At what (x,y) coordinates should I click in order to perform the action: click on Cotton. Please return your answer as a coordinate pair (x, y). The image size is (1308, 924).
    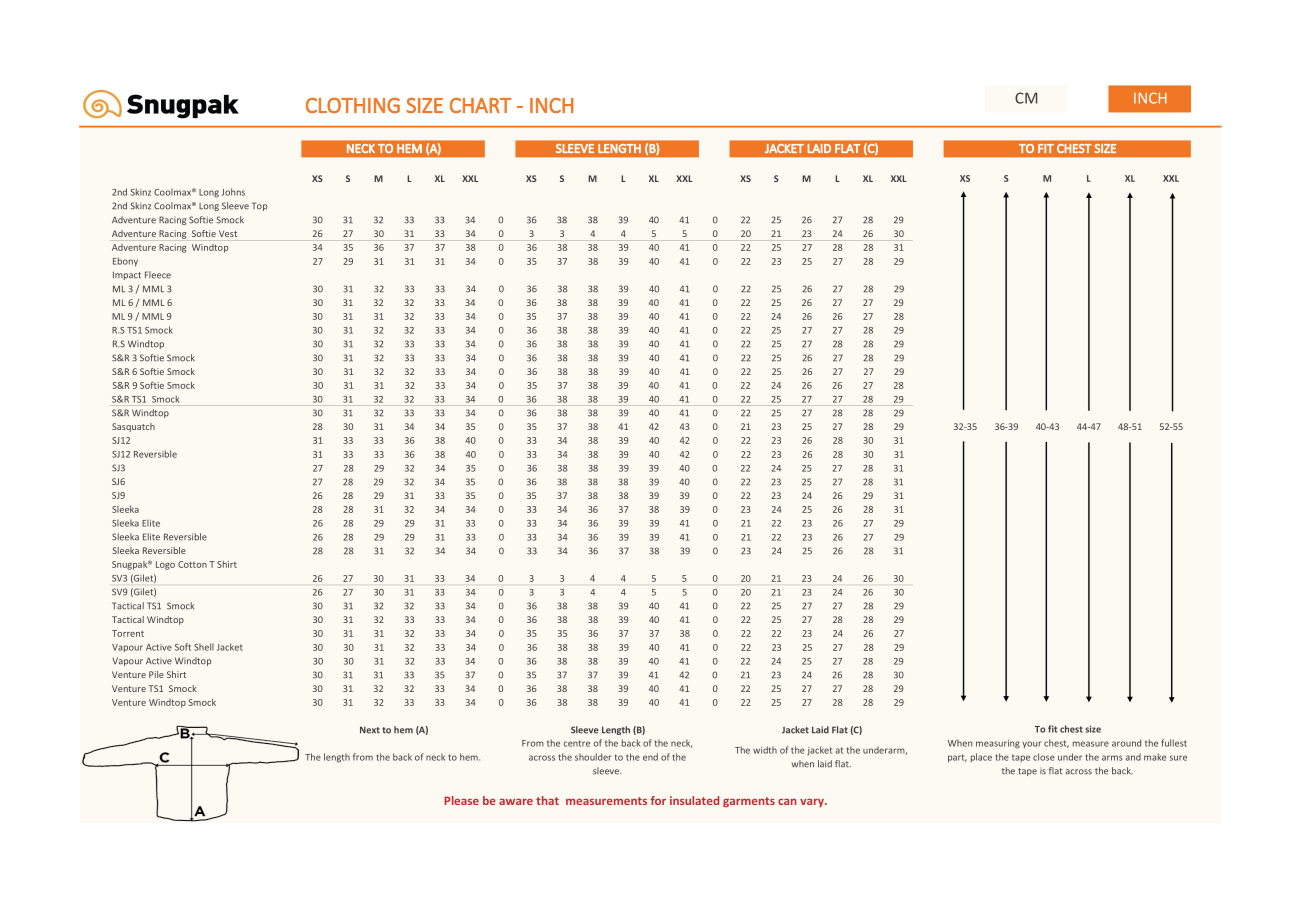
    Looking at the image, I should click on (192, 564).
